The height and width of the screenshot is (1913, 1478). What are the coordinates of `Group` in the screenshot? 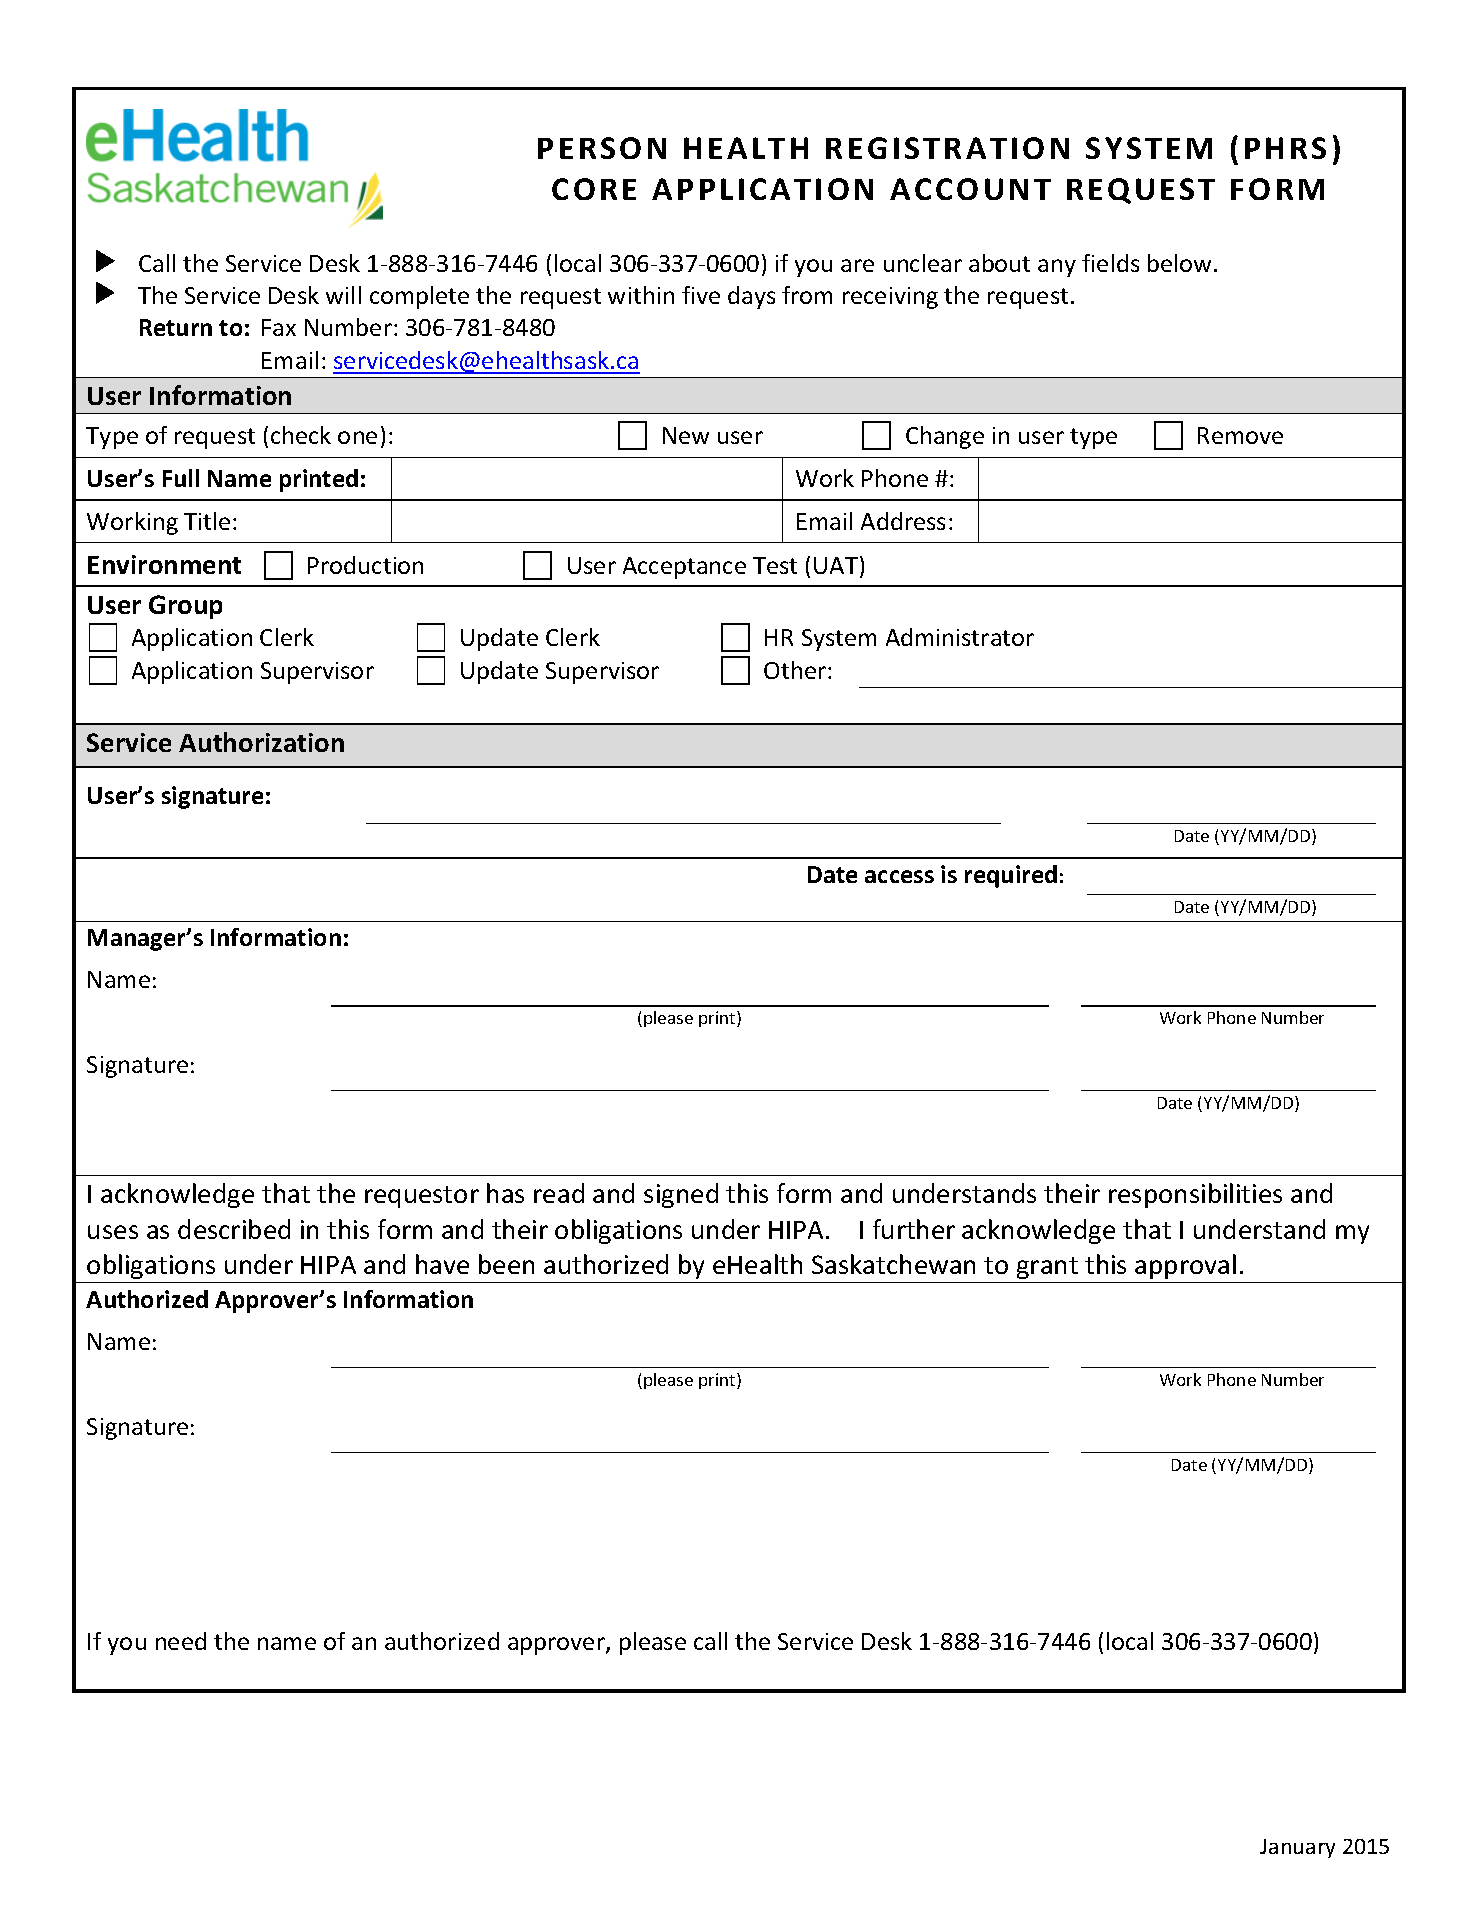 It's located at (185, 607).
